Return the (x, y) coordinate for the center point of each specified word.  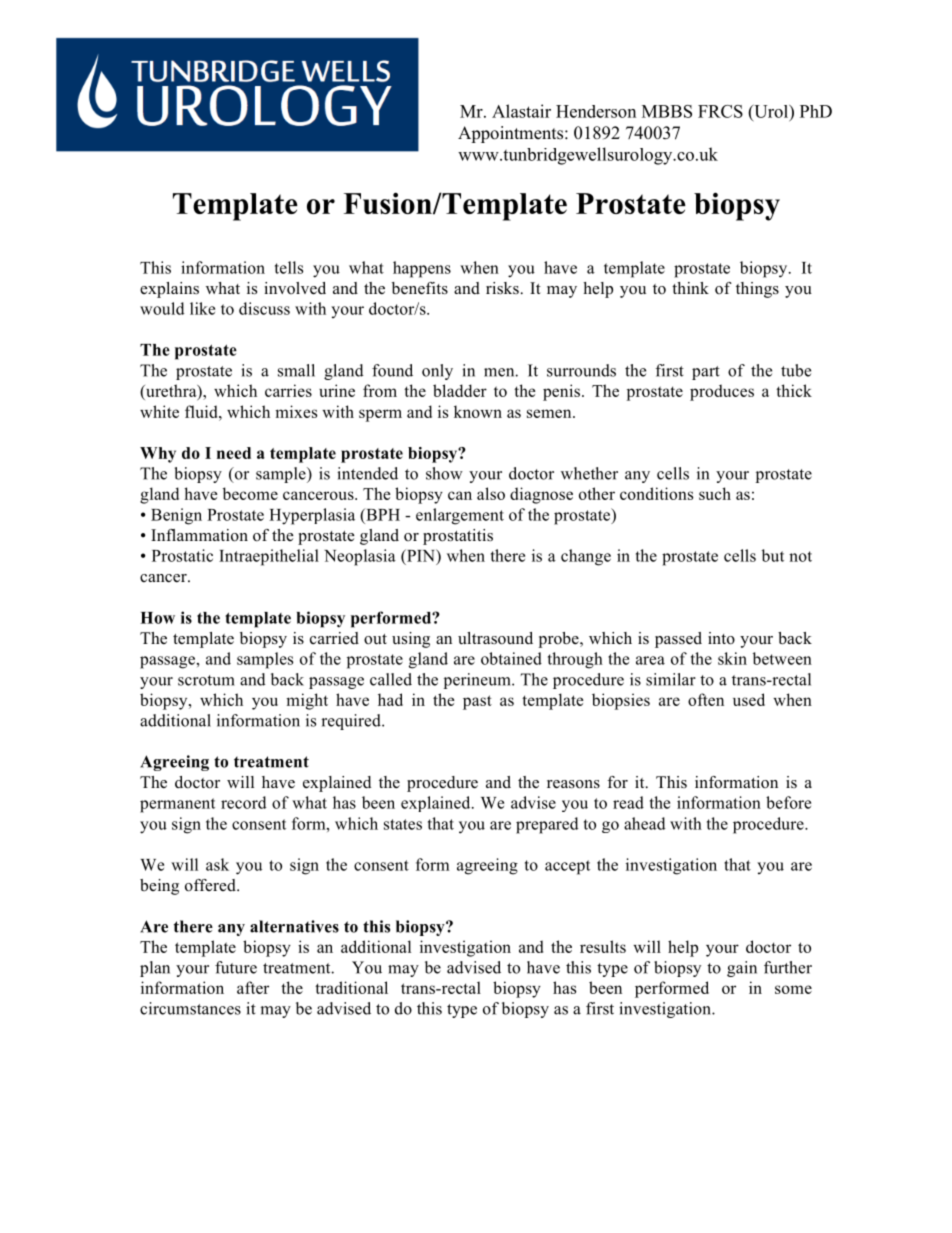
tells (289, 267)
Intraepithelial (269, 557)
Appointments (512, 134)
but (773, 555)
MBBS (667, 111)
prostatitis (458, 537)
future (236, 967)
